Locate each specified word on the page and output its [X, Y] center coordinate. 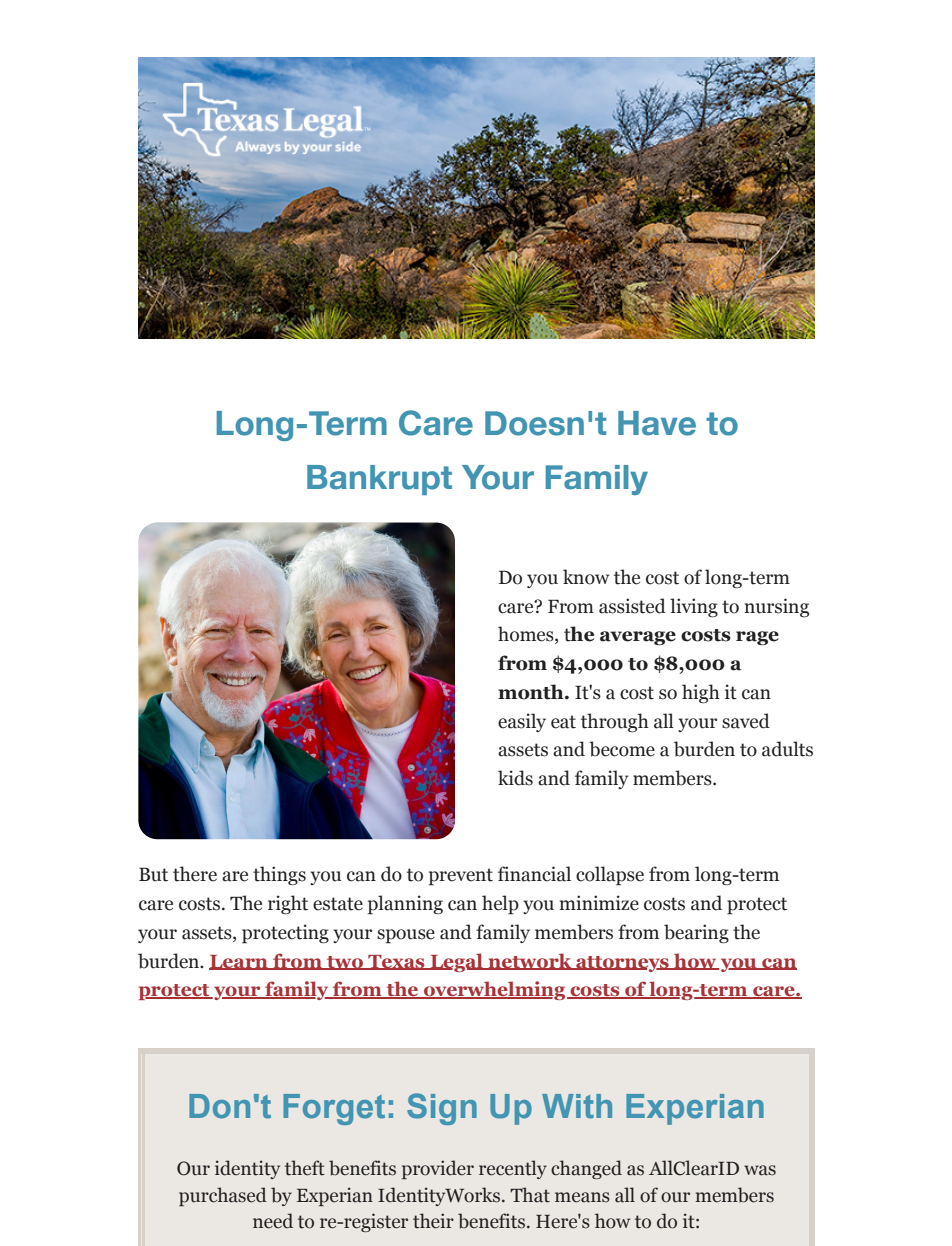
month [532, 692]
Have [657, 423]
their [433, 1221]
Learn [239, 962]
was [760, 1170]
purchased [223, 1196]
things [279, 876]
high [701, 694]
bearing [696, 934]
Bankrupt [379, 480]
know [586, 577]
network [530, 961]
